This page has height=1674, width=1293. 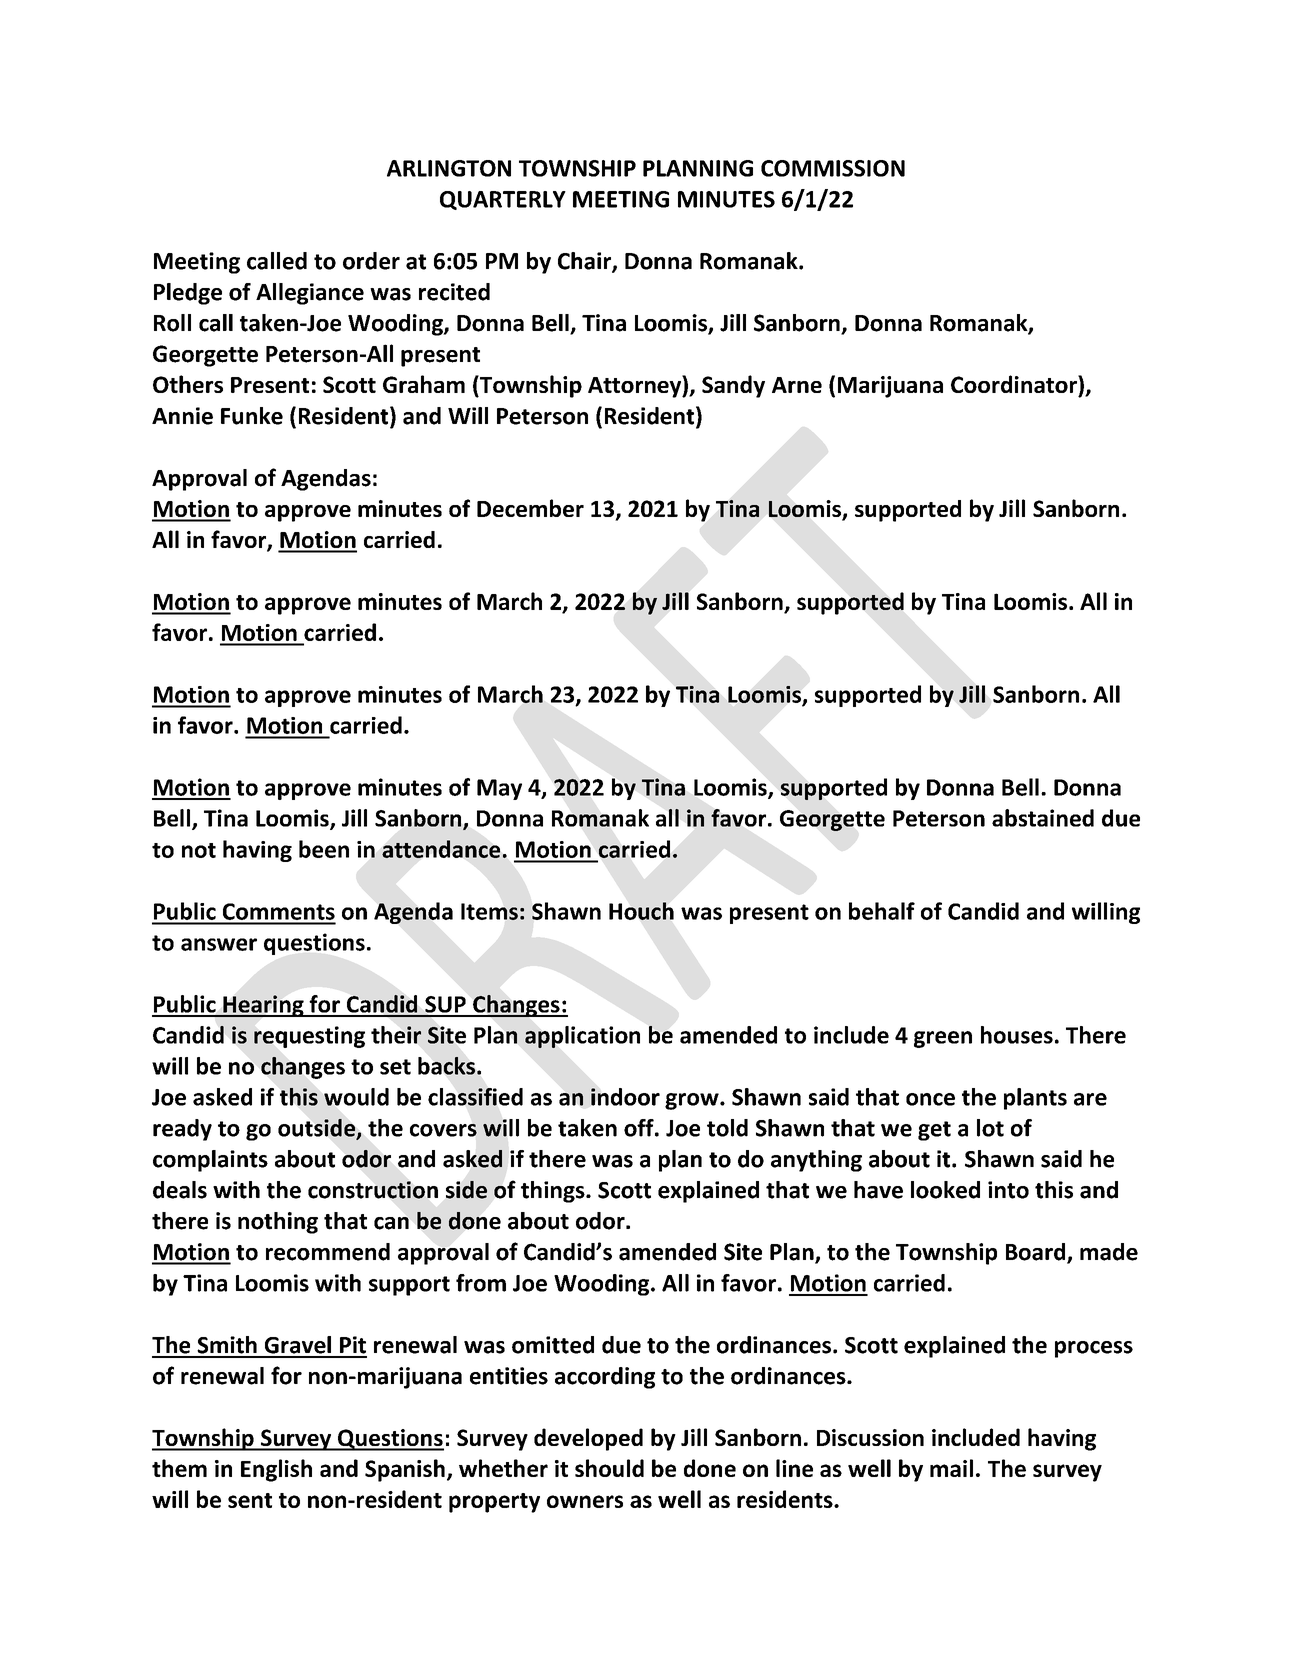 What do you see at coordinates (499, 789) in the page?
I see `May` at bounding box center [499, 789].
